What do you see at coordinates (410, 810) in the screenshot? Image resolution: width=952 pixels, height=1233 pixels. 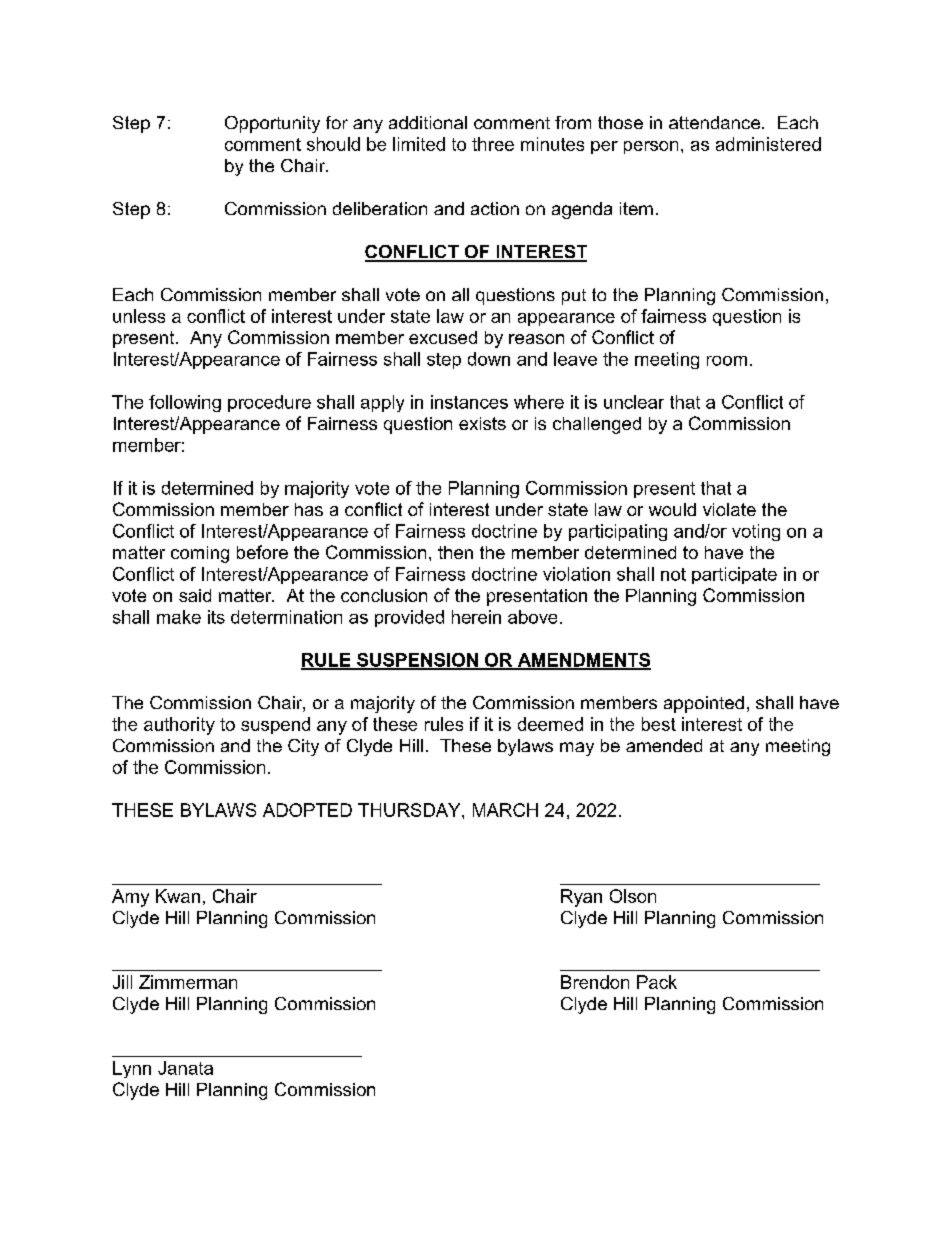 I see `THURSDAY` at bounding box center [410, 810].
